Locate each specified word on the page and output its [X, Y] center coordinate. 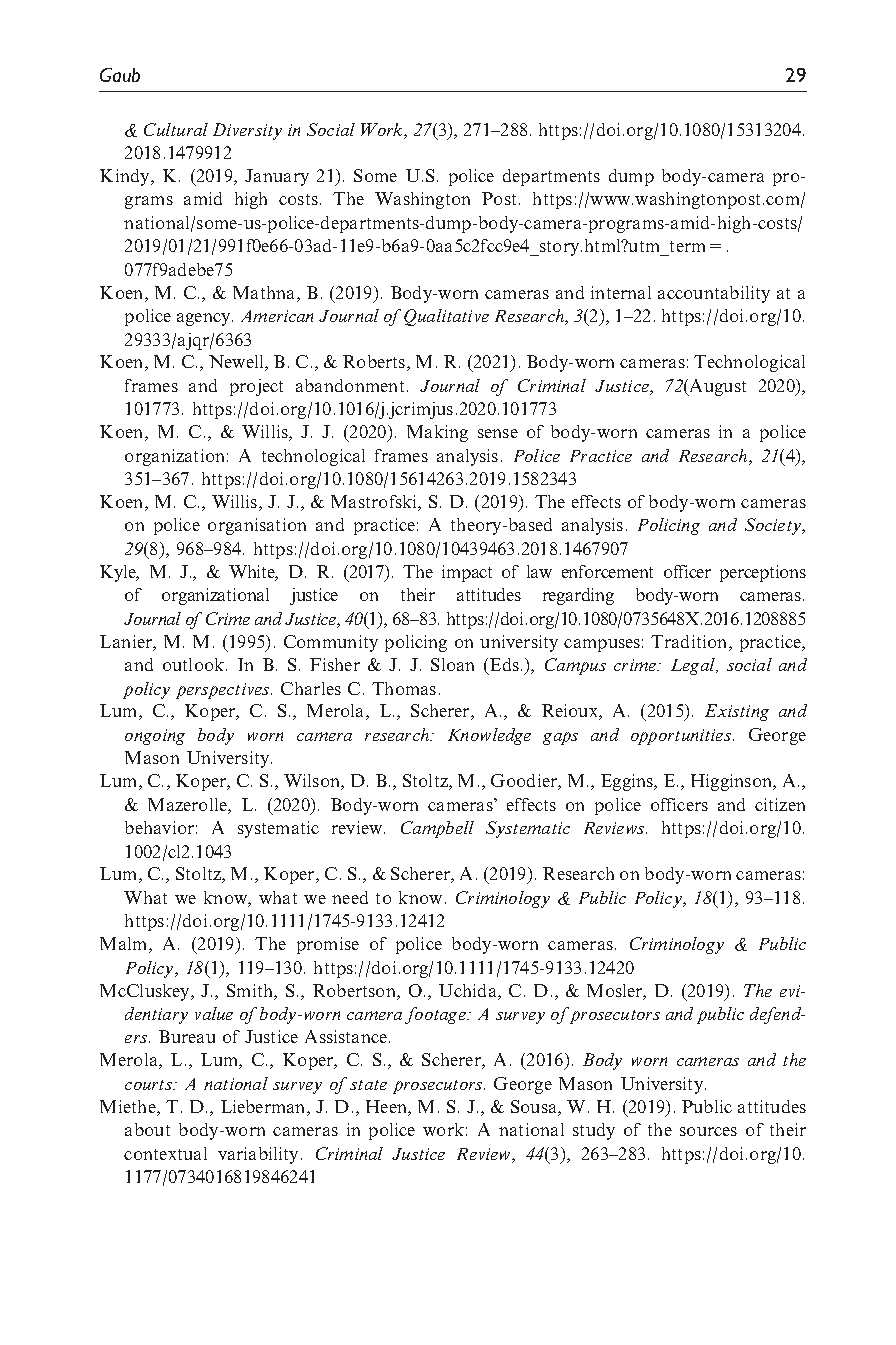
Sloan [452, 664]
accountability [714, 294]
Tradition [690, 643]
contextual [165, 1153]
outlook [195, 664]
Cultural [176, 129]
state [368, 1085]
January [277, 177]
